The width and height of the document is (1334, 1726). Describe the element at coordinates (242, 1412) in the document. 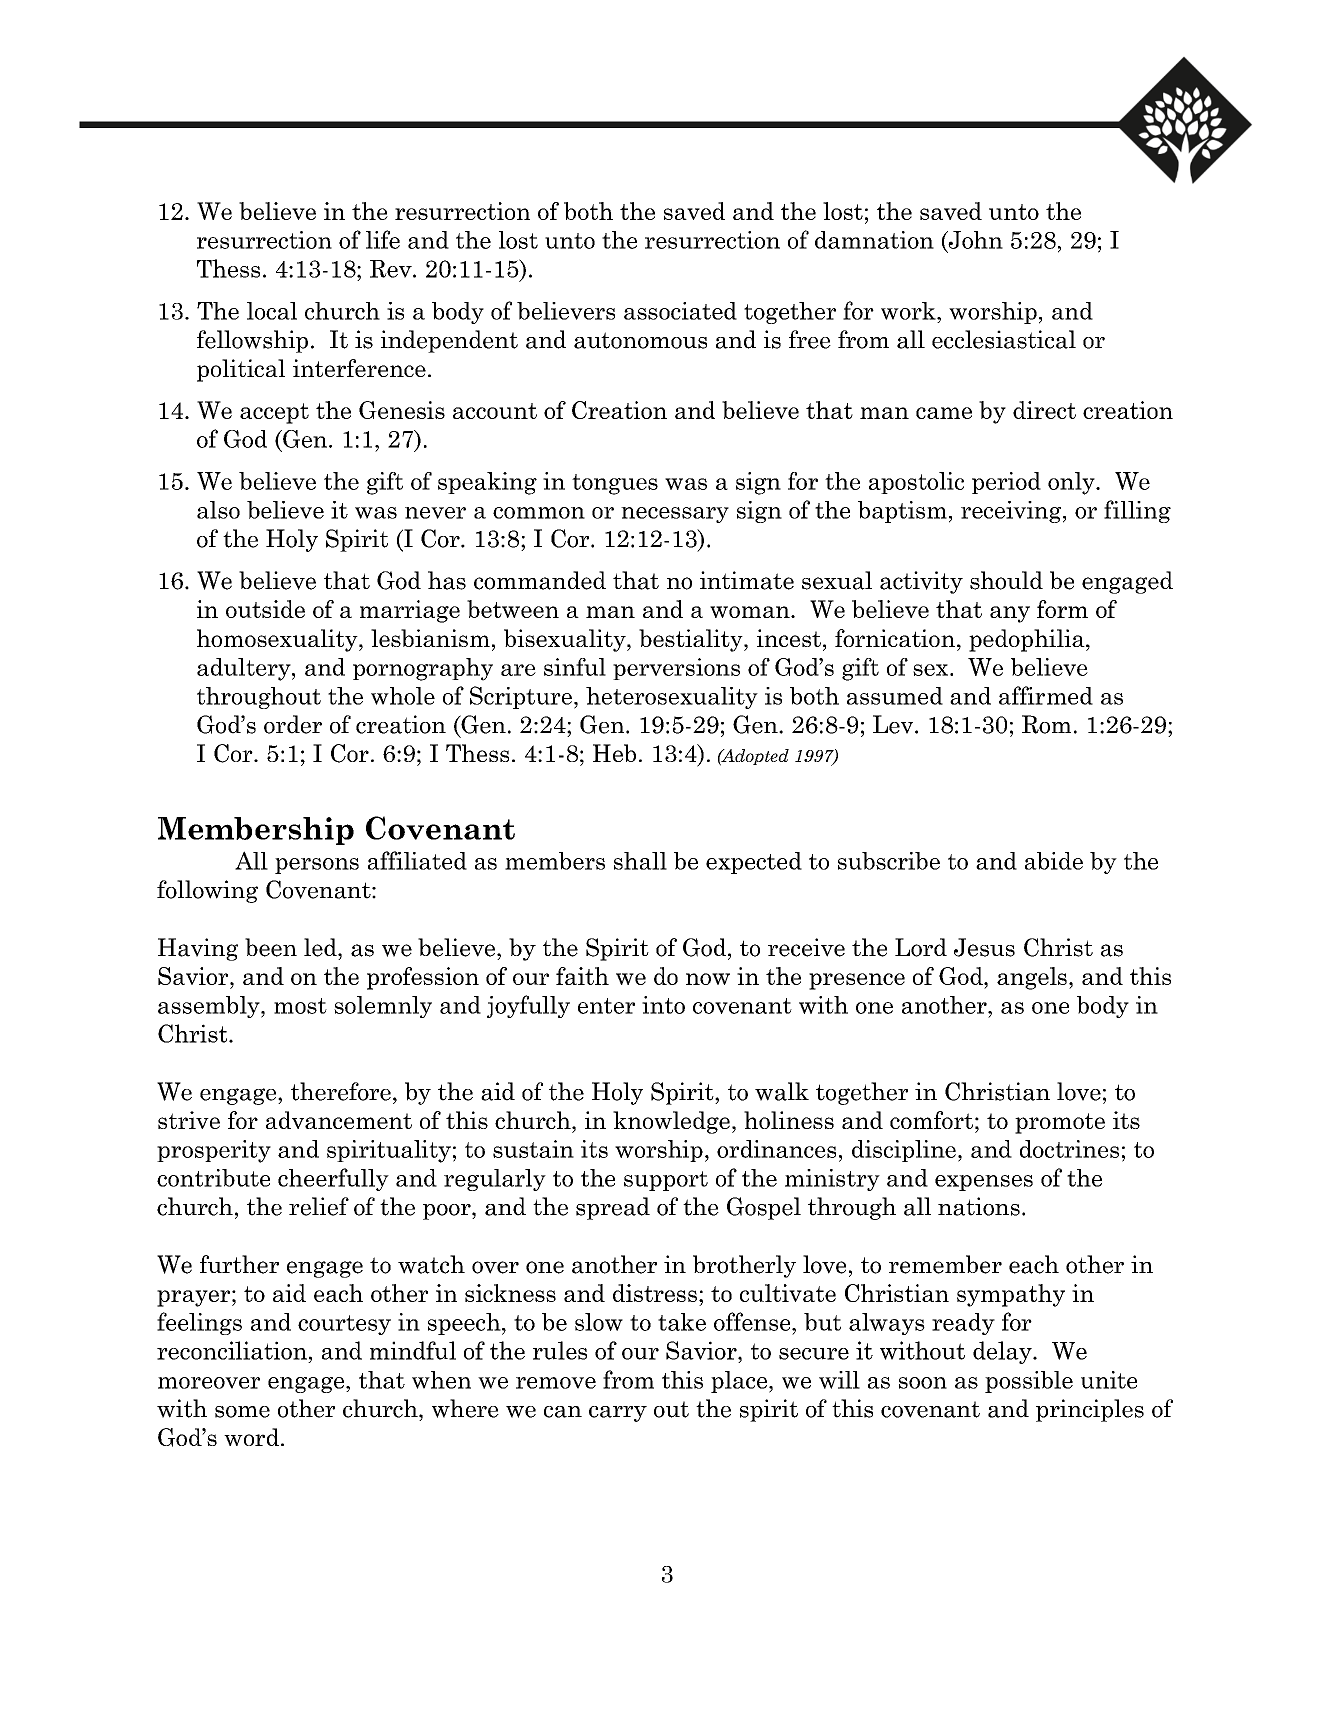

I see `some` at that location.
